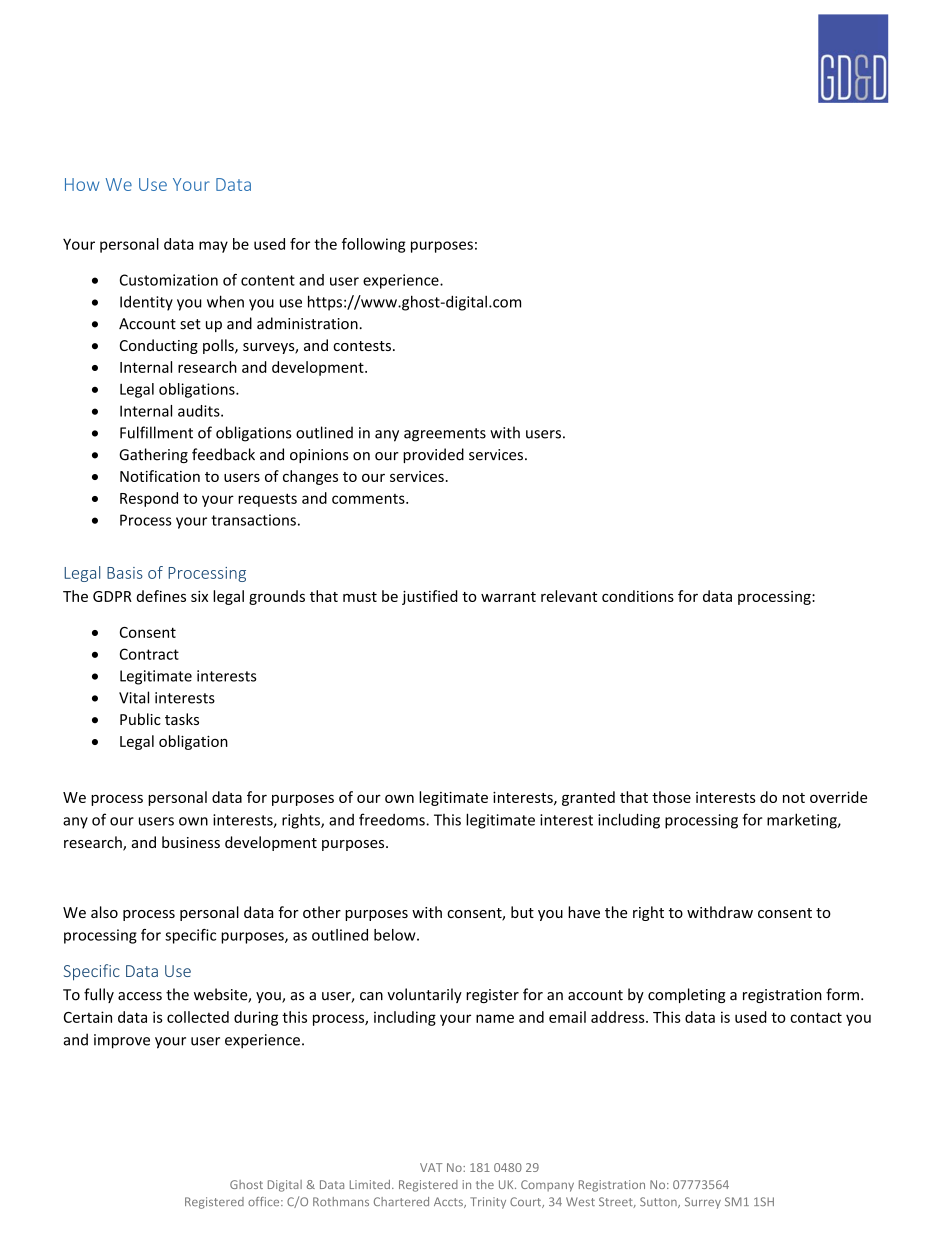  What do you see at coordinates (703, 1203) in the page?
I see `Surrey` at bounding box center [703, 1203].
